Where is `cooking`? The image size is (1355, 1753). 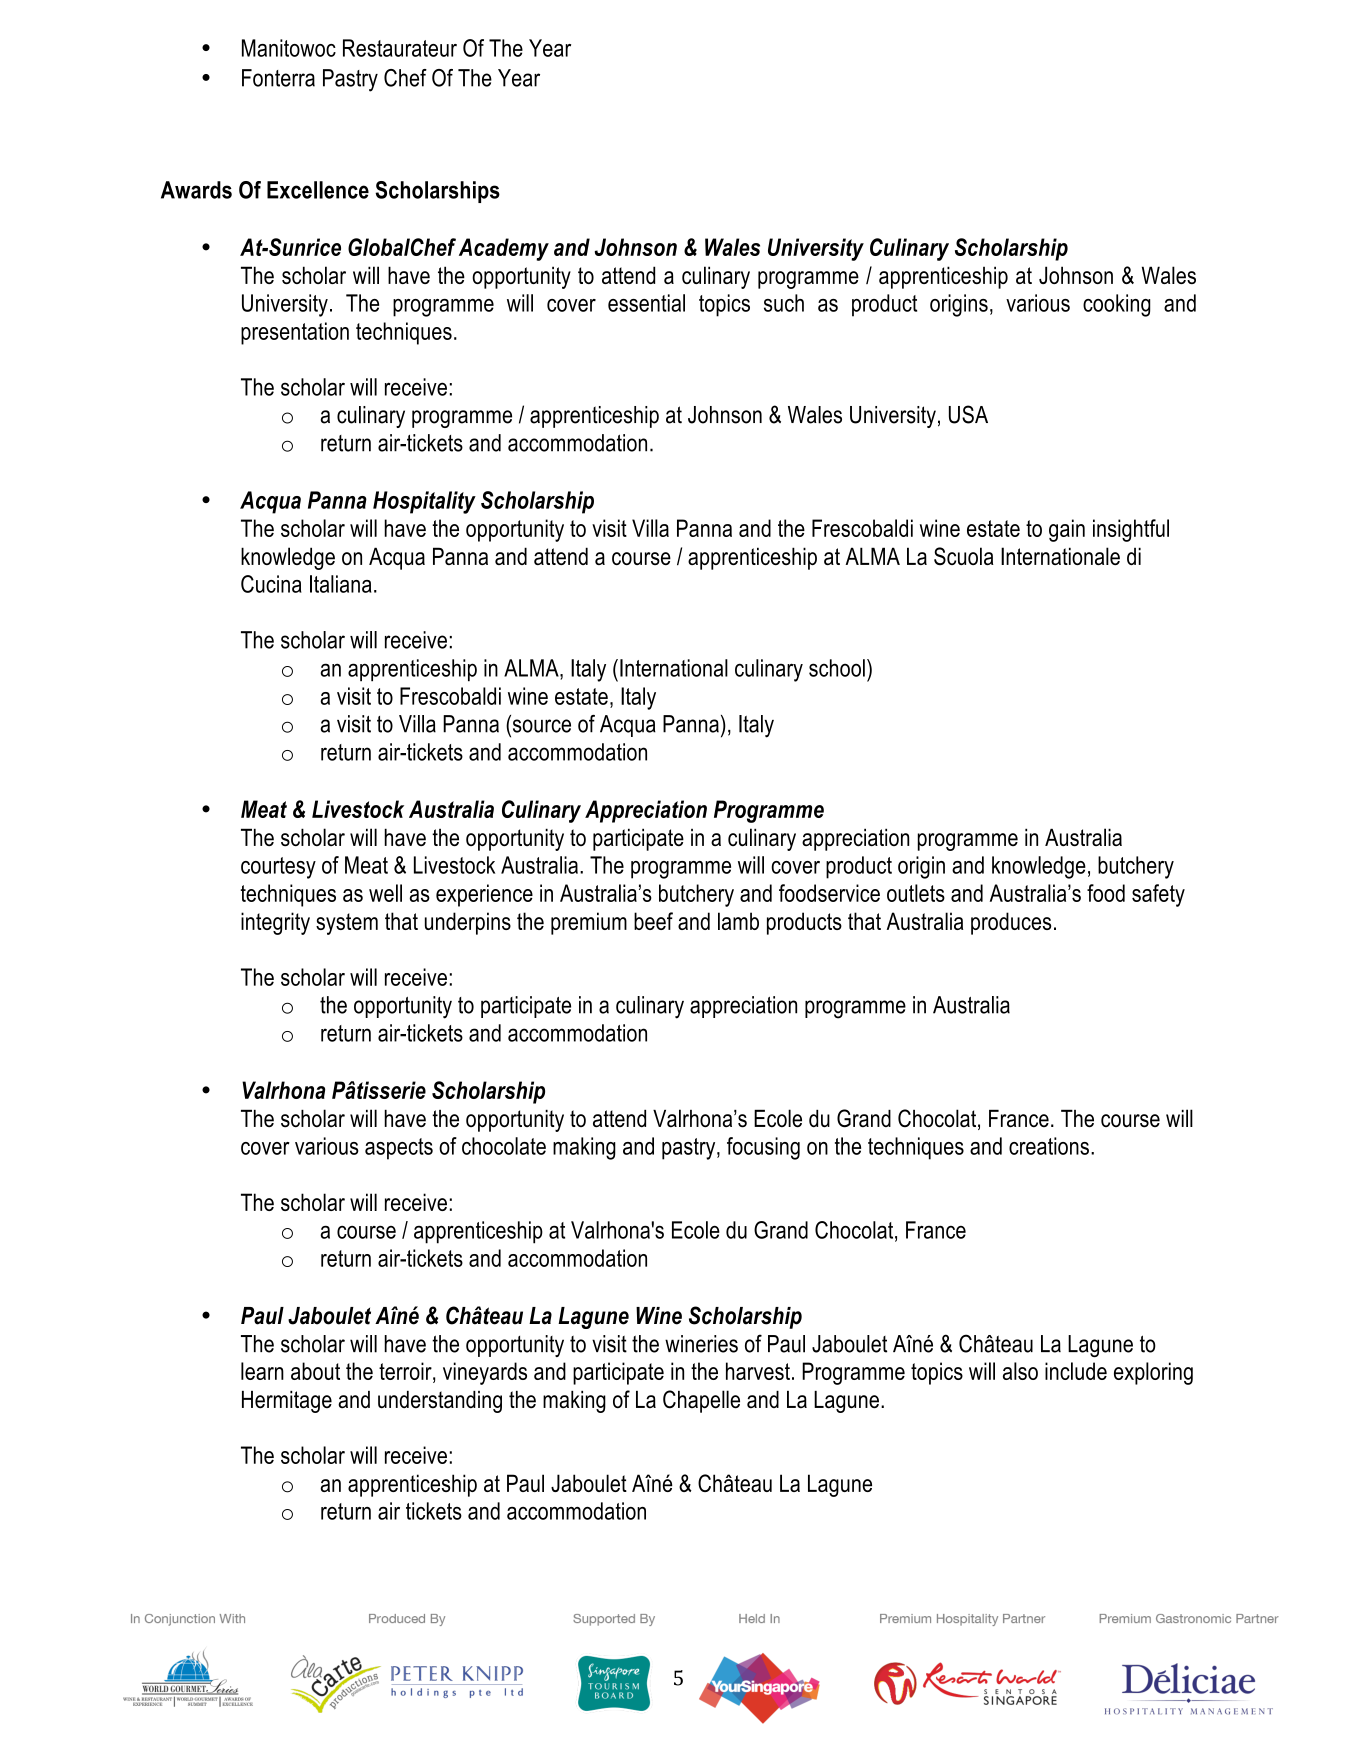
cooking is located at coordinates (1117, 305).
